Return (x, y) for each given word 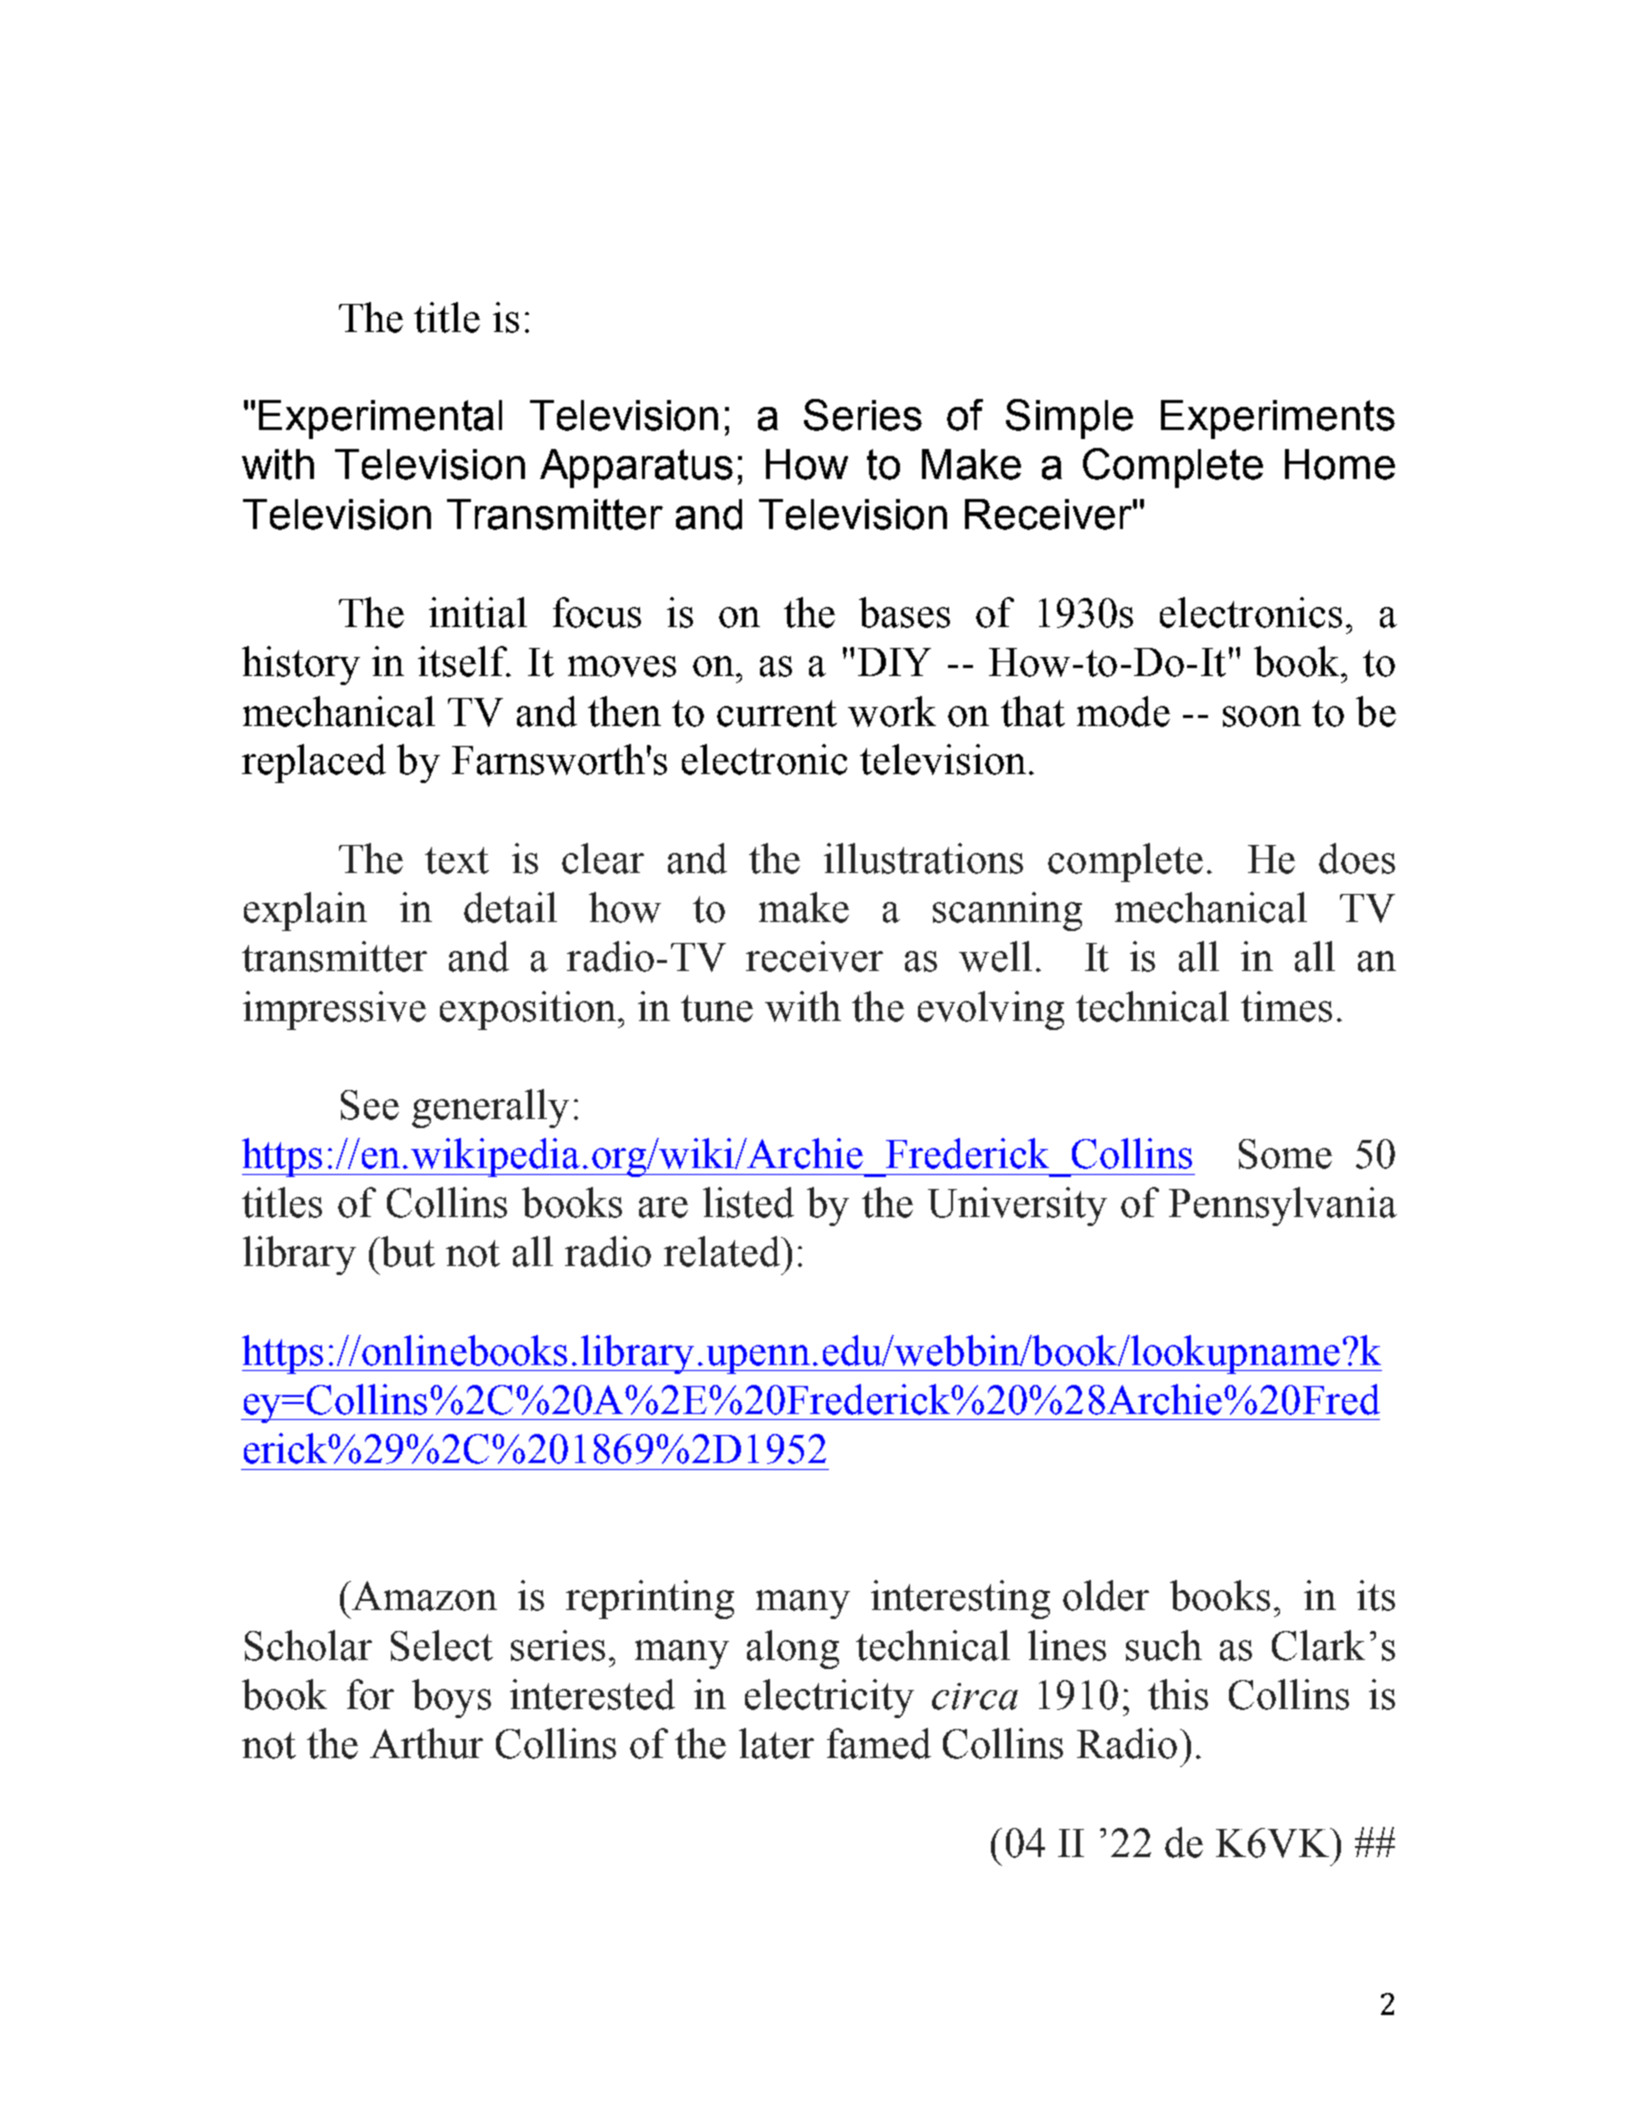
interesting (960, 1599)
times (1286, 1006)
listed (748, 1202)
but (406, 1251)
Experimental (380, 419)
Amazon (423, 1596)
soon (1262, 716)
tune (717, 1008)
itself (464, 661)
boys (451, 1698)
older (1106, 1595)
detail (510, 907)
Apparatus (636, 468)
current (777, 713)
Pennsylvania (1283, 1206)
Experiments (1278, 419)
